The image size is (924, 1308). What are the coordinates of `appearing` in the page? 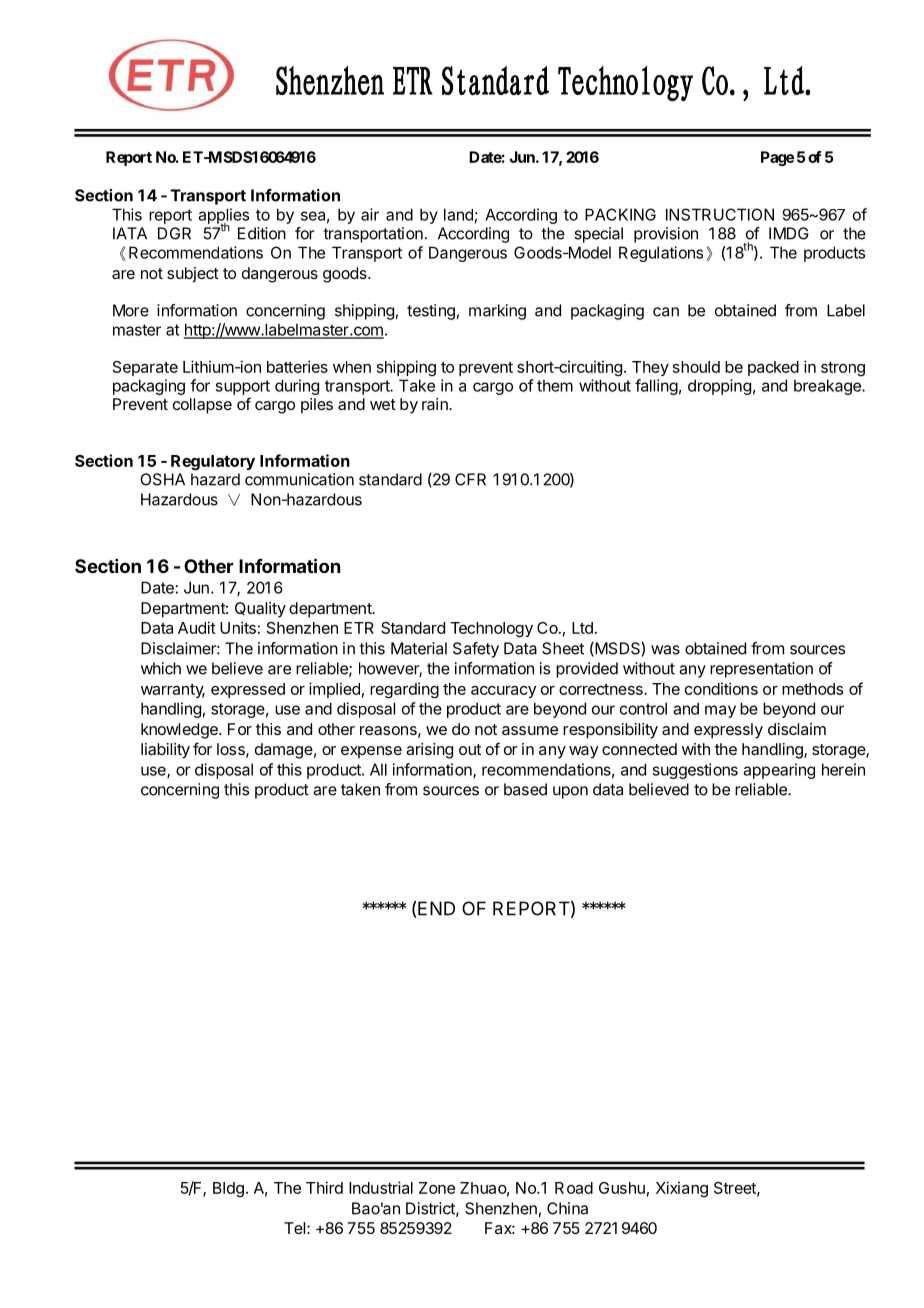 It's located at (779, 771).
